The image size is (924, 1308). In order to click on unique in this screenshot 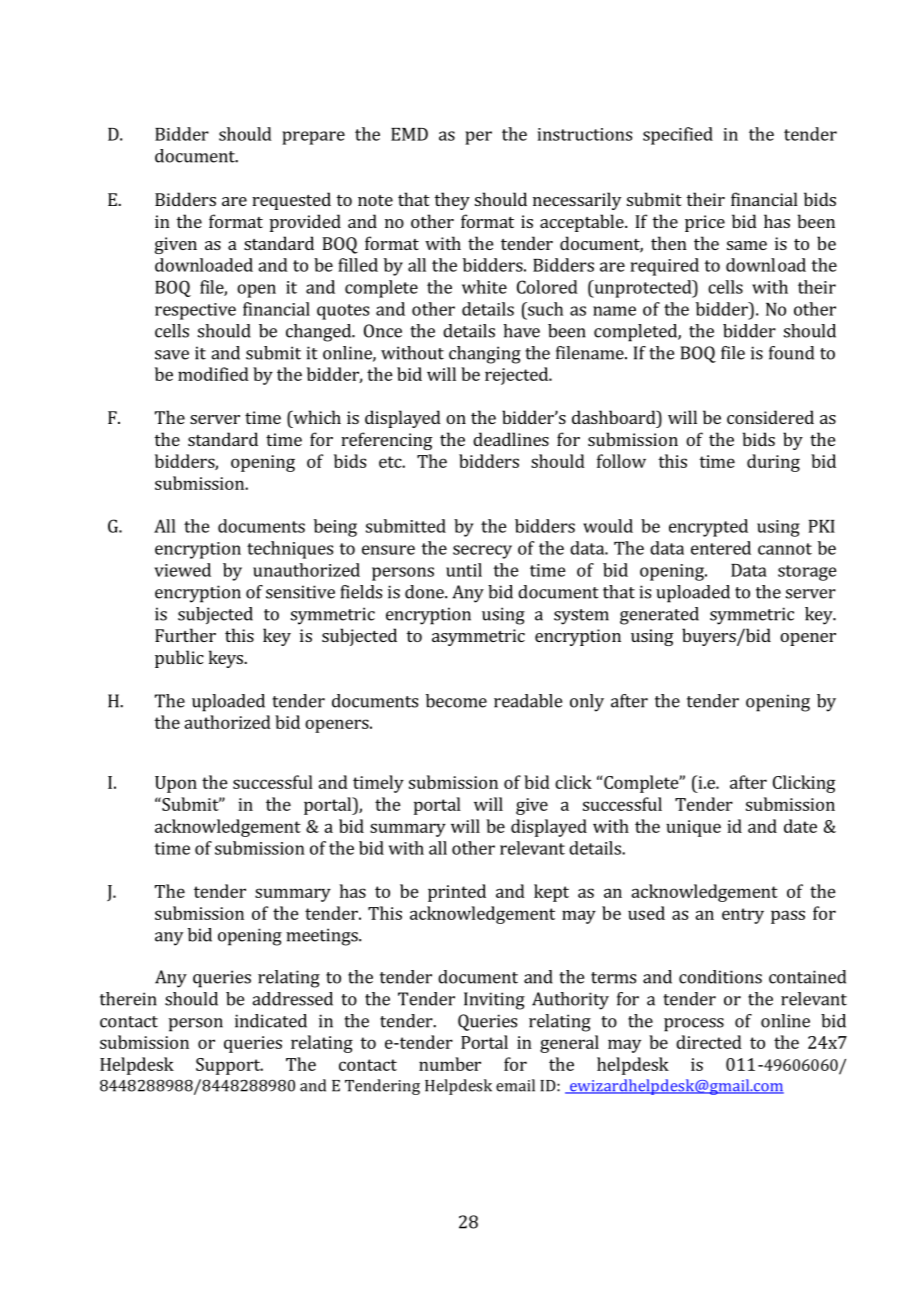, I will do `click(693, 828)`.
